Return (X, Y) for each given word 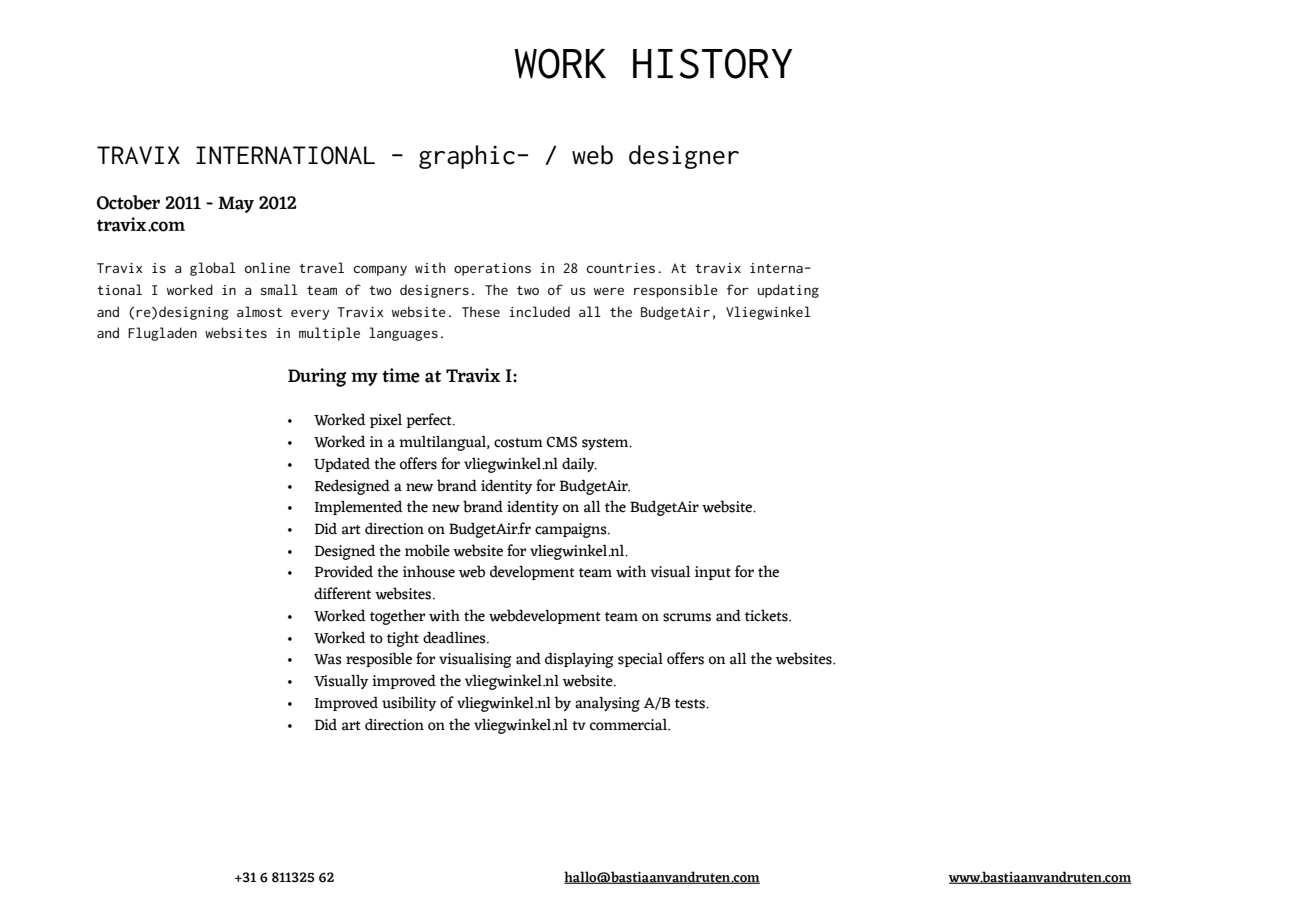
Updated (342, 464)
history (713, 63)
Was (328, 659)
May (236, 204)
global (213, 269)
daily (579, 464)
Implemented (358, 507)
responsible (676, 291)
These (481, 311)
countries (620, 268)
